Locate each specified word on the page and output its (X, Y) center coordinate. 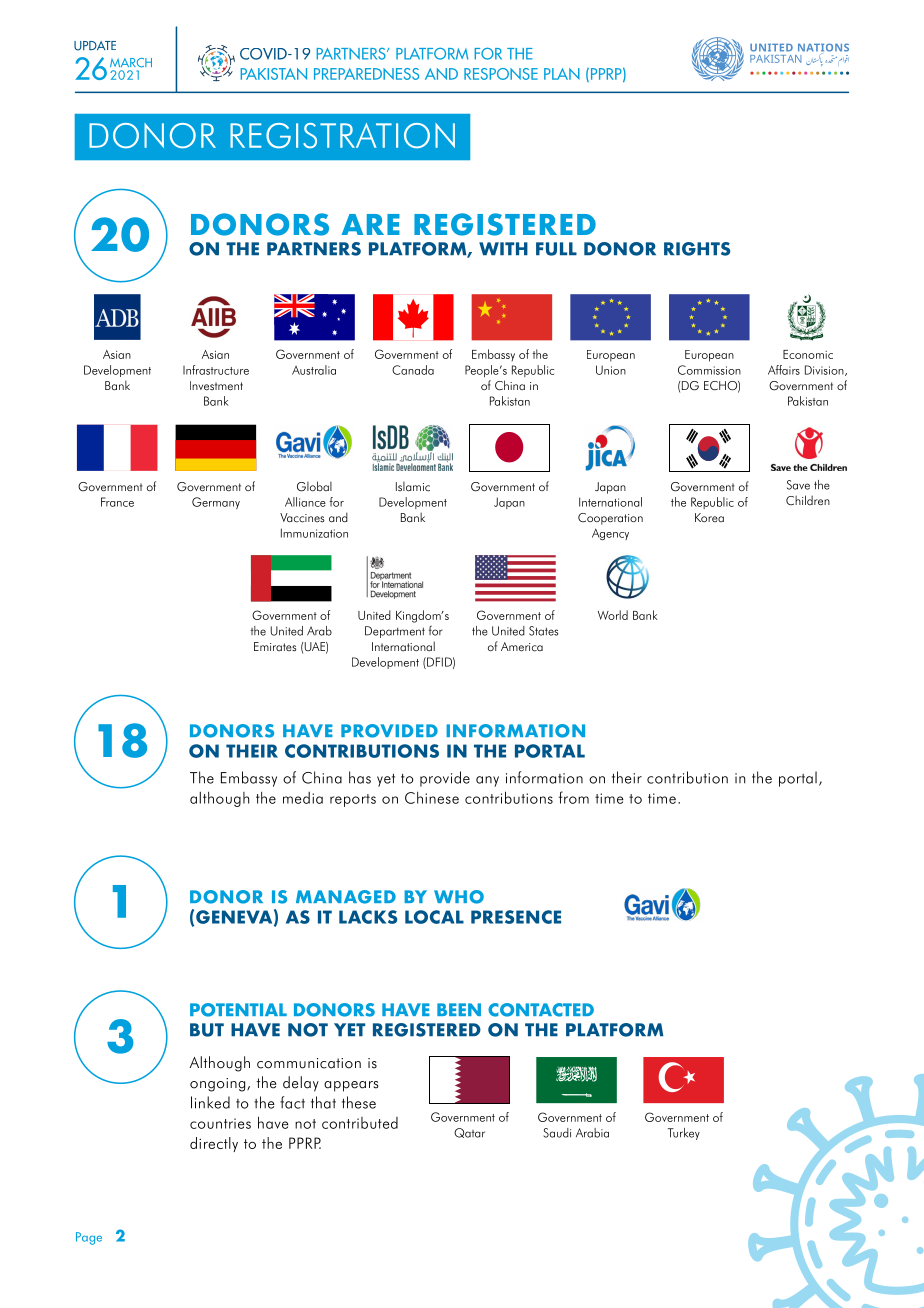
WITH (503, 248)
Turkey (684, 1134)
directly (214, 1144)
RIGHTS (697, 249)
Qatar (469, 1133)
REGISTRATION (342, 135)
